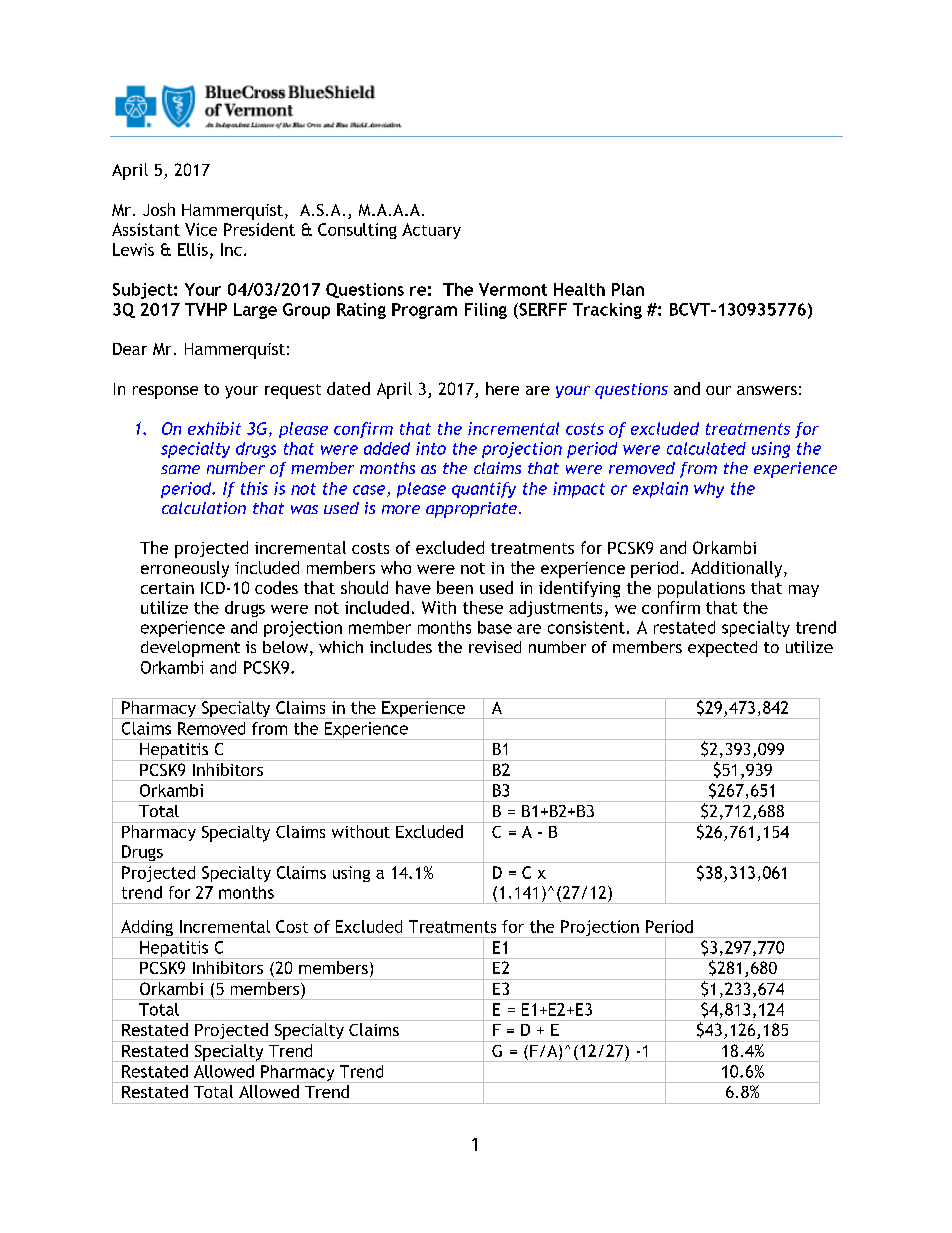 Image resolution: width=952 pixels, height=1233 pixels. Describe the element at coordinates (495, 647) in the screenshot. I see `revised` at that location.
